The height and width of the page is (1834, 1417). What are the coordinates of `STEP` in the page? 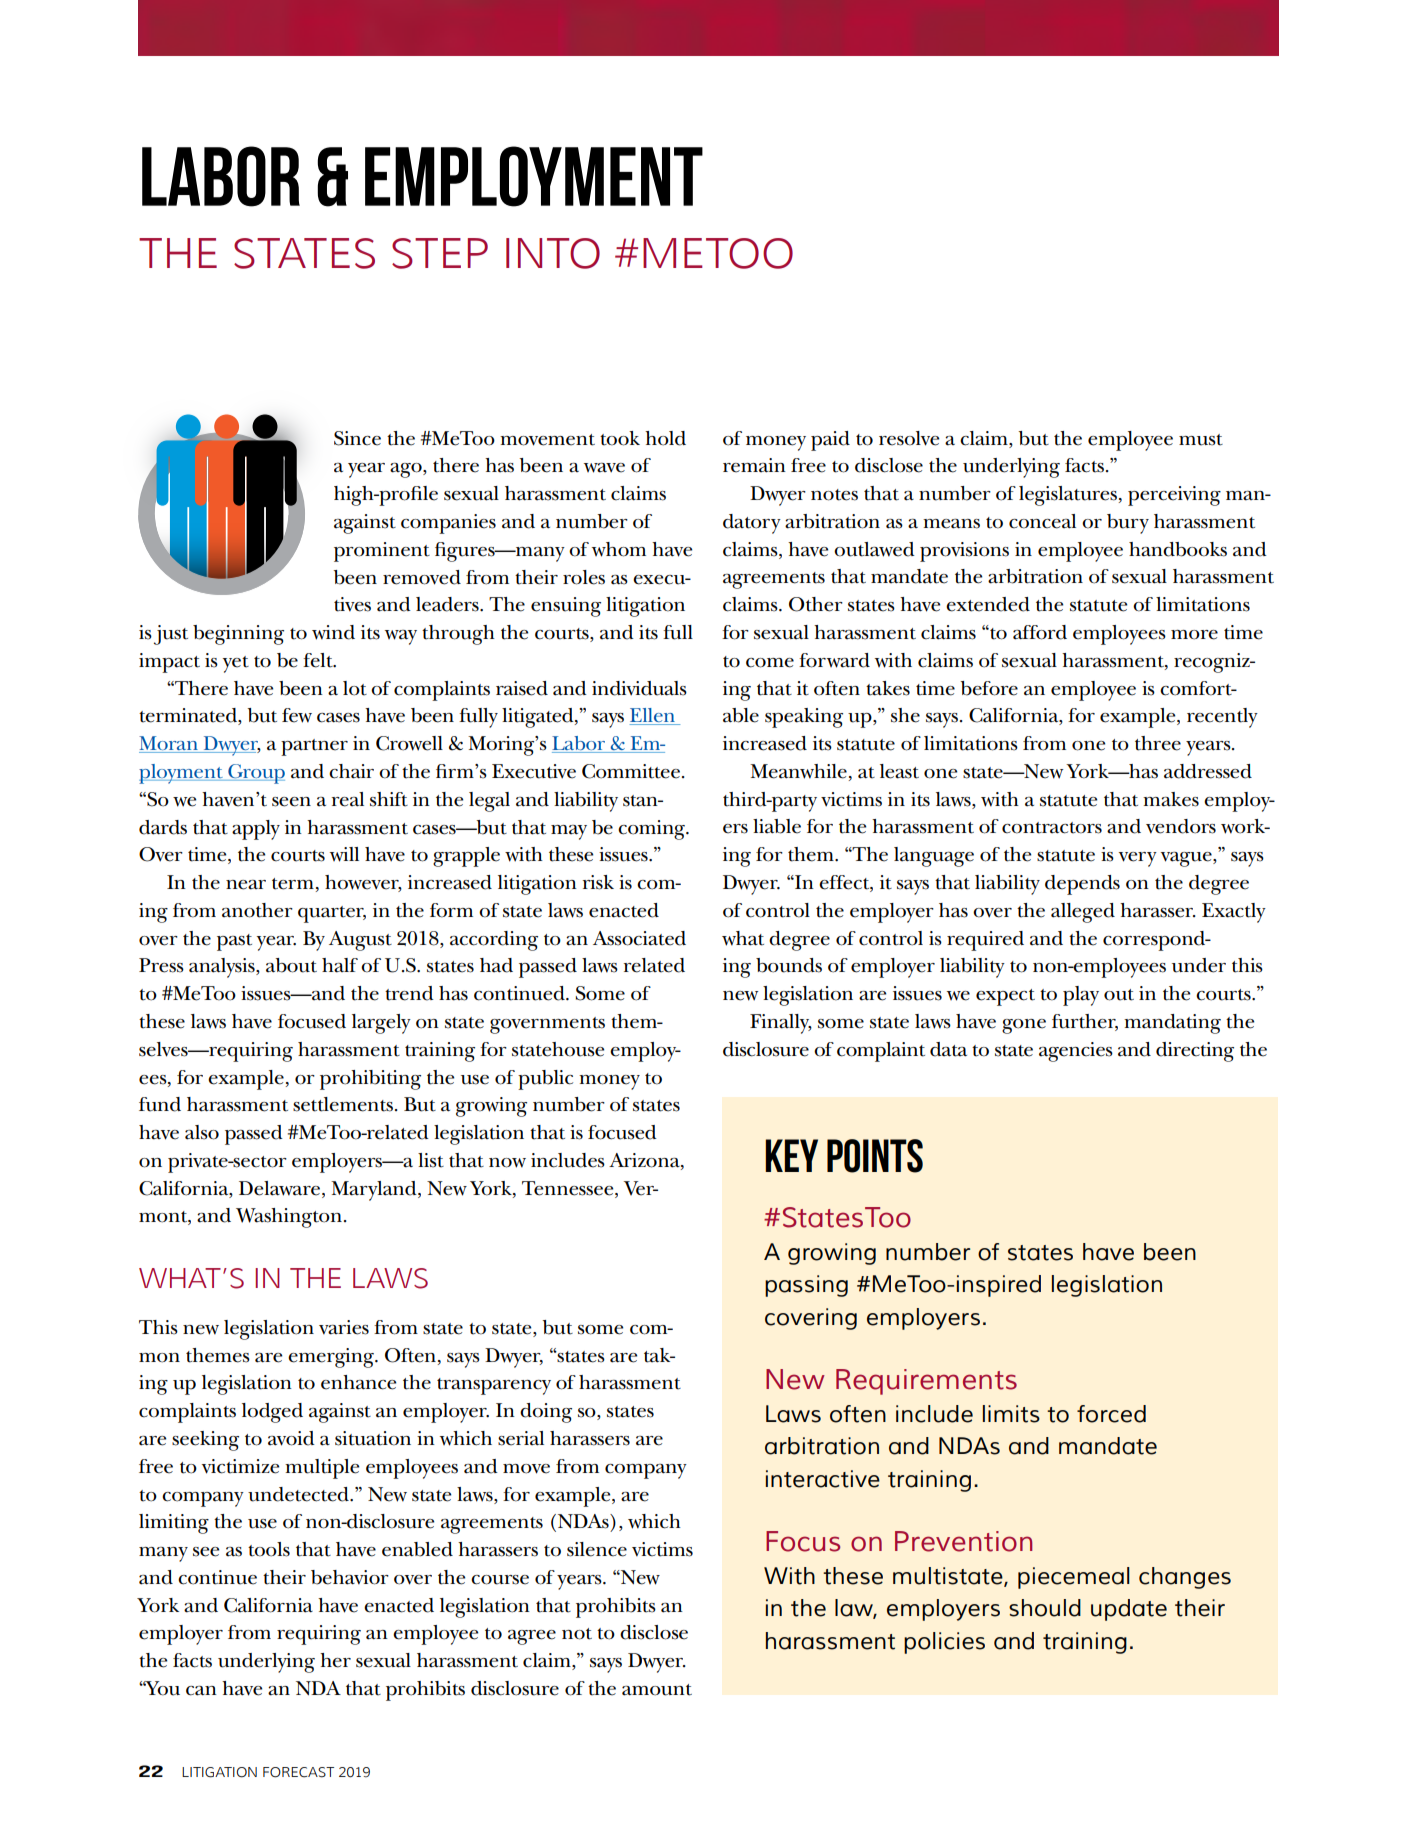 It's located at (440, 253).
